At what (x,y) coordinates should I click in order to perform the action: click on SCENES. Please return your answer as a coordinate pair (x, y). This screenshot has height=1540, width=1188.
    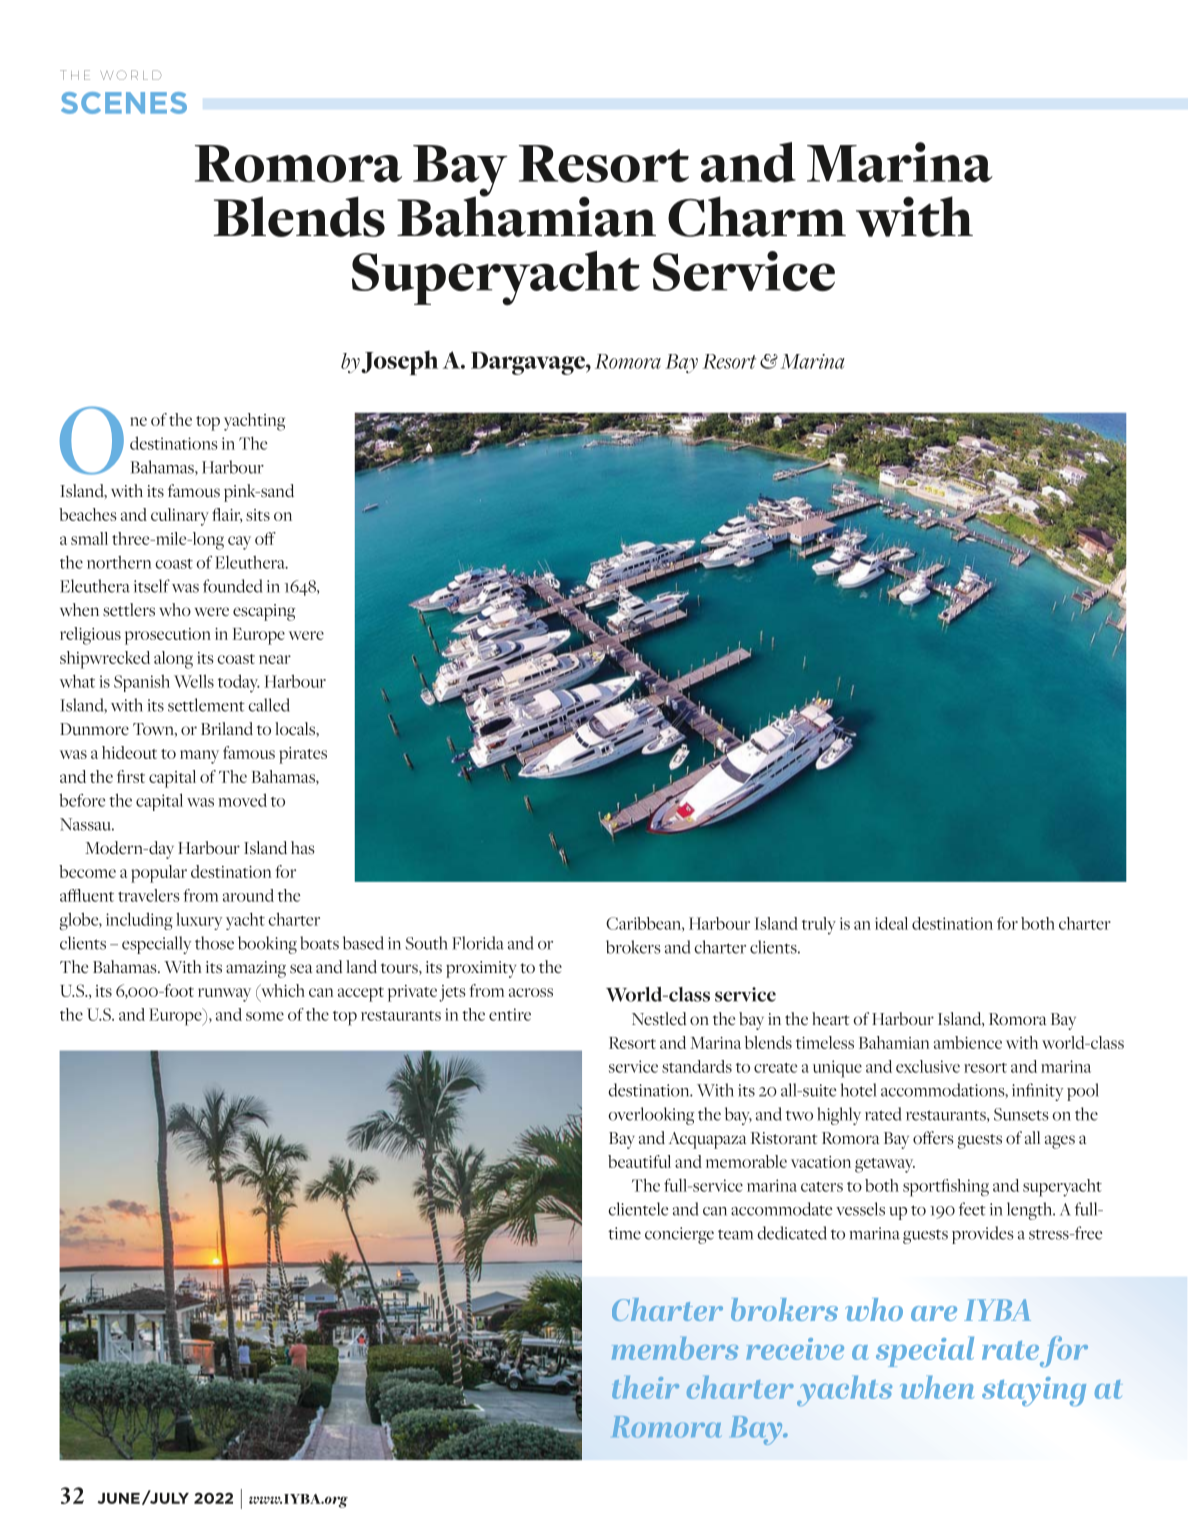
    Looking at the image, I should click on (124, 103).
